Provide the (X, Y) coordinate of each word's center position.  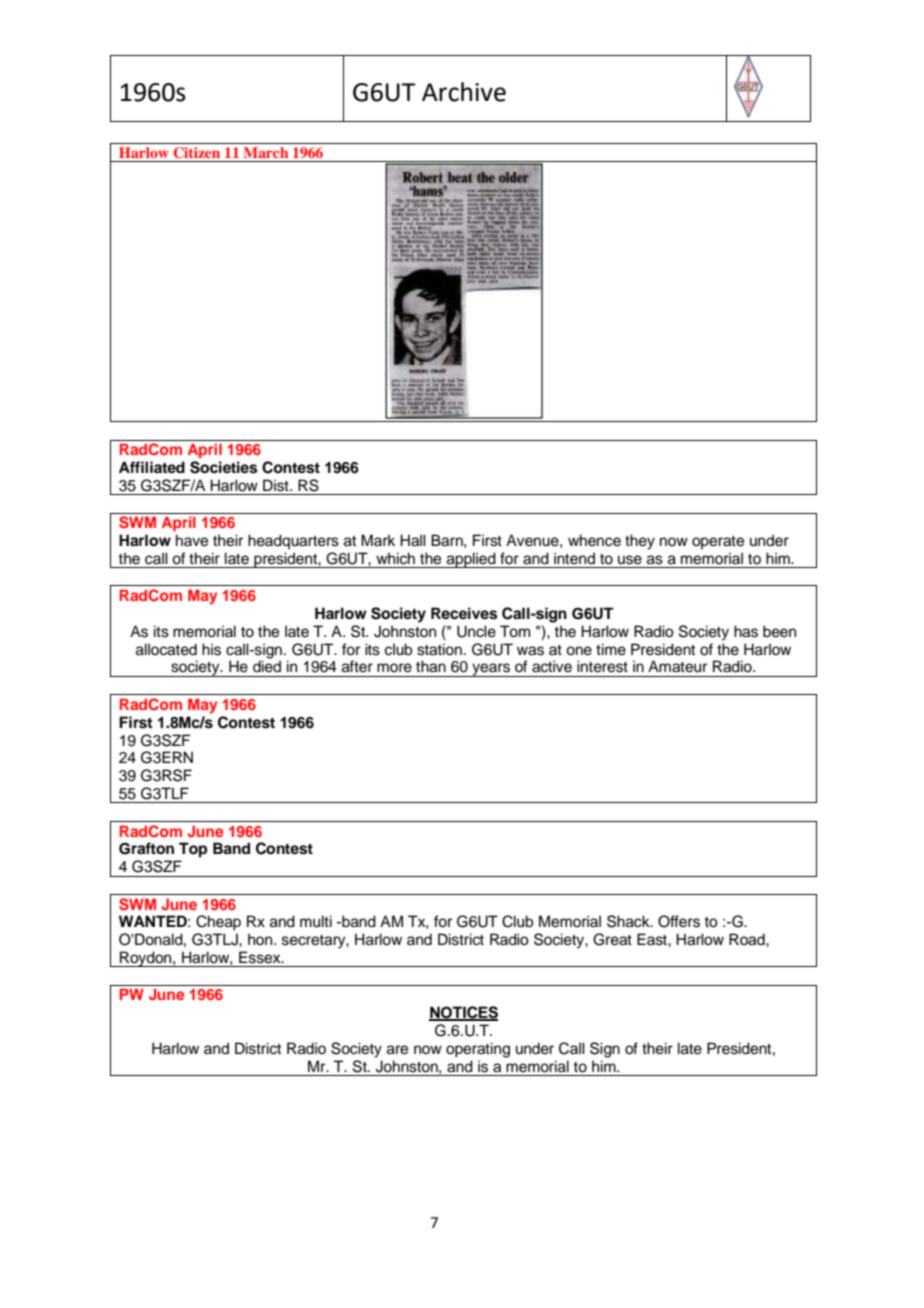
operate (718, 542)
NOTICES (463, 1013)
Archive (464, 92)
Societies (224, 467)
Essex (261, 957)
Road (748, 939)
